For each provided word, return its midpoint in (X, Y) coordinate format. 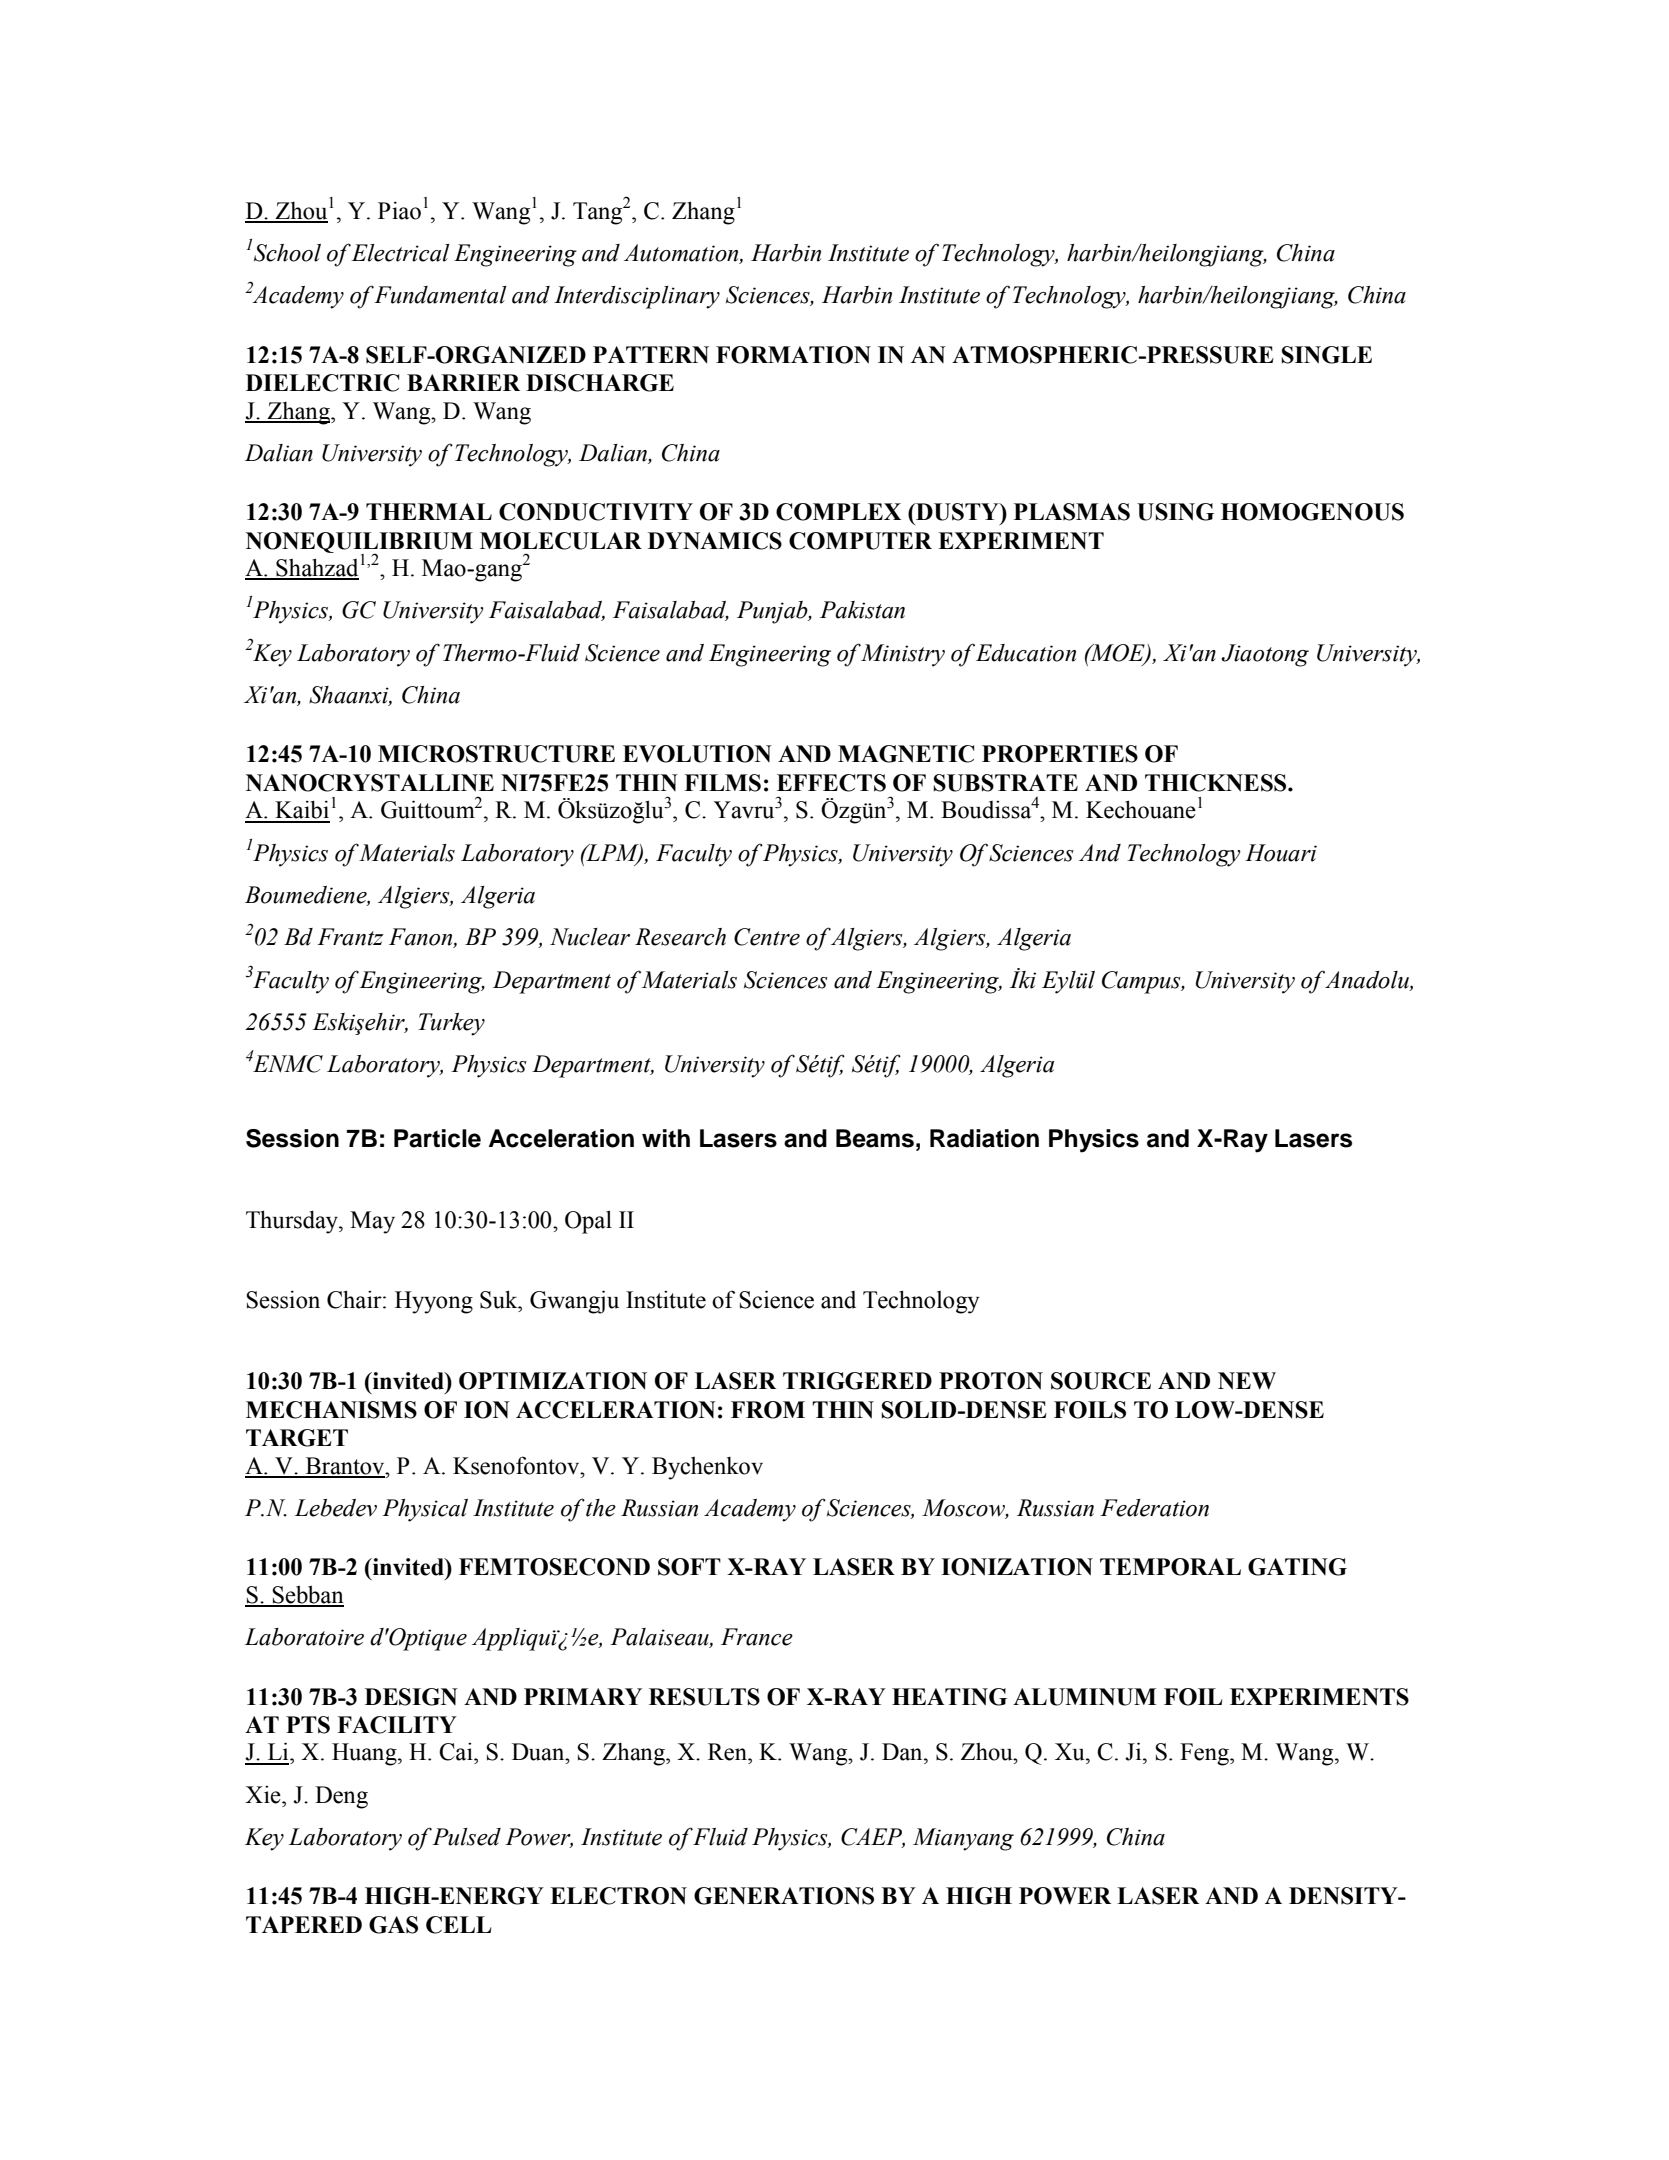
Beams (875, 1138)
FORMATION (793, 355)
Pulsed (466, 1837)
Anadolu (1368, 980)
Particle (437, 1138)
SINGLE (1326, 355)
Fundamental (440, 295)
